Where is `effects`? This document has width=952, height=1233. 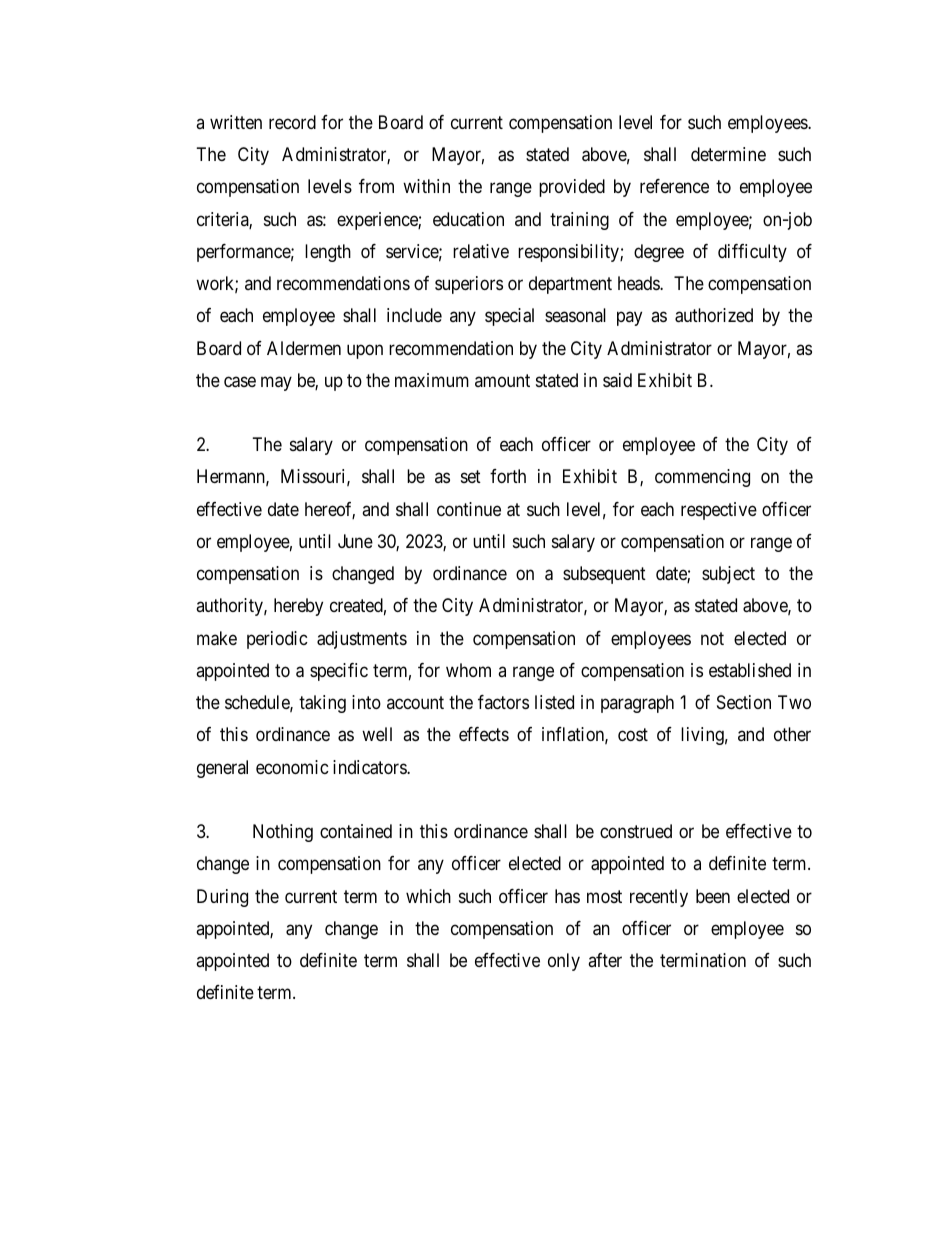 effects is located at coordinates (484, 734).
